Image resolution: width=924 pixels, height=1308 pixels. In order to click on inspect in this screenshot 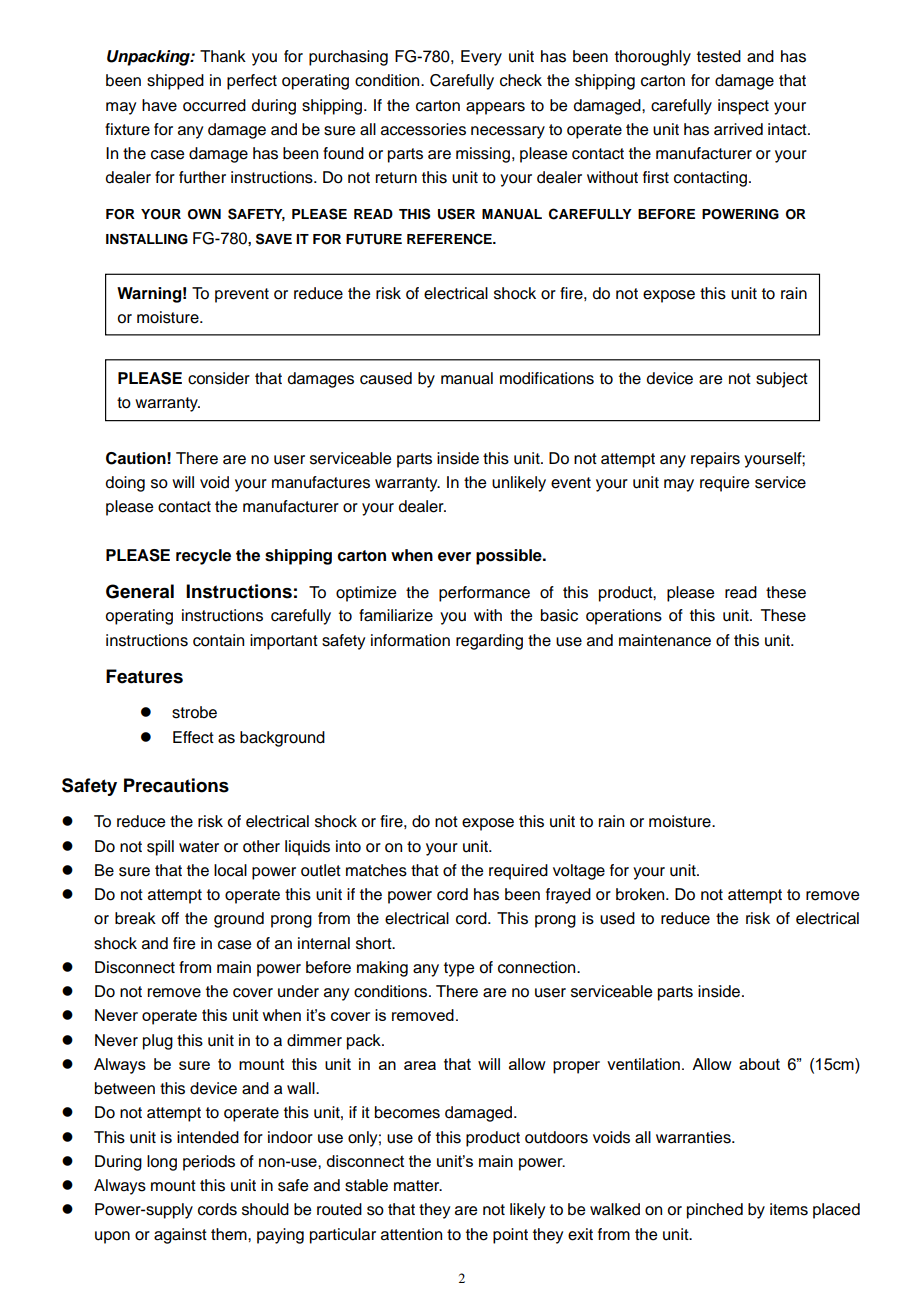, I will do `click(743, 107)`.
